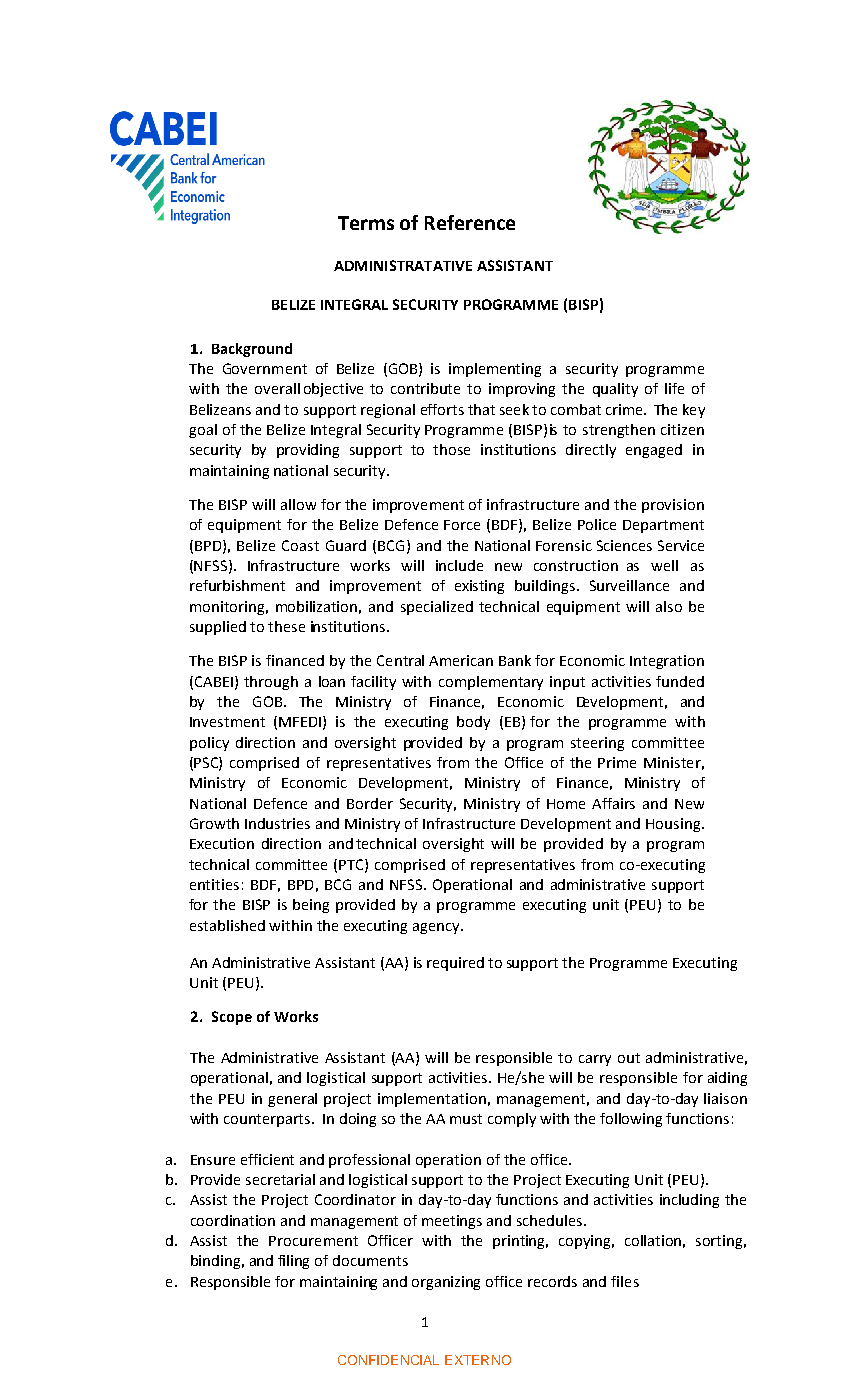 The height and width of the screenshot is (1400, 849). I want to click on also, so click(669, 606).
